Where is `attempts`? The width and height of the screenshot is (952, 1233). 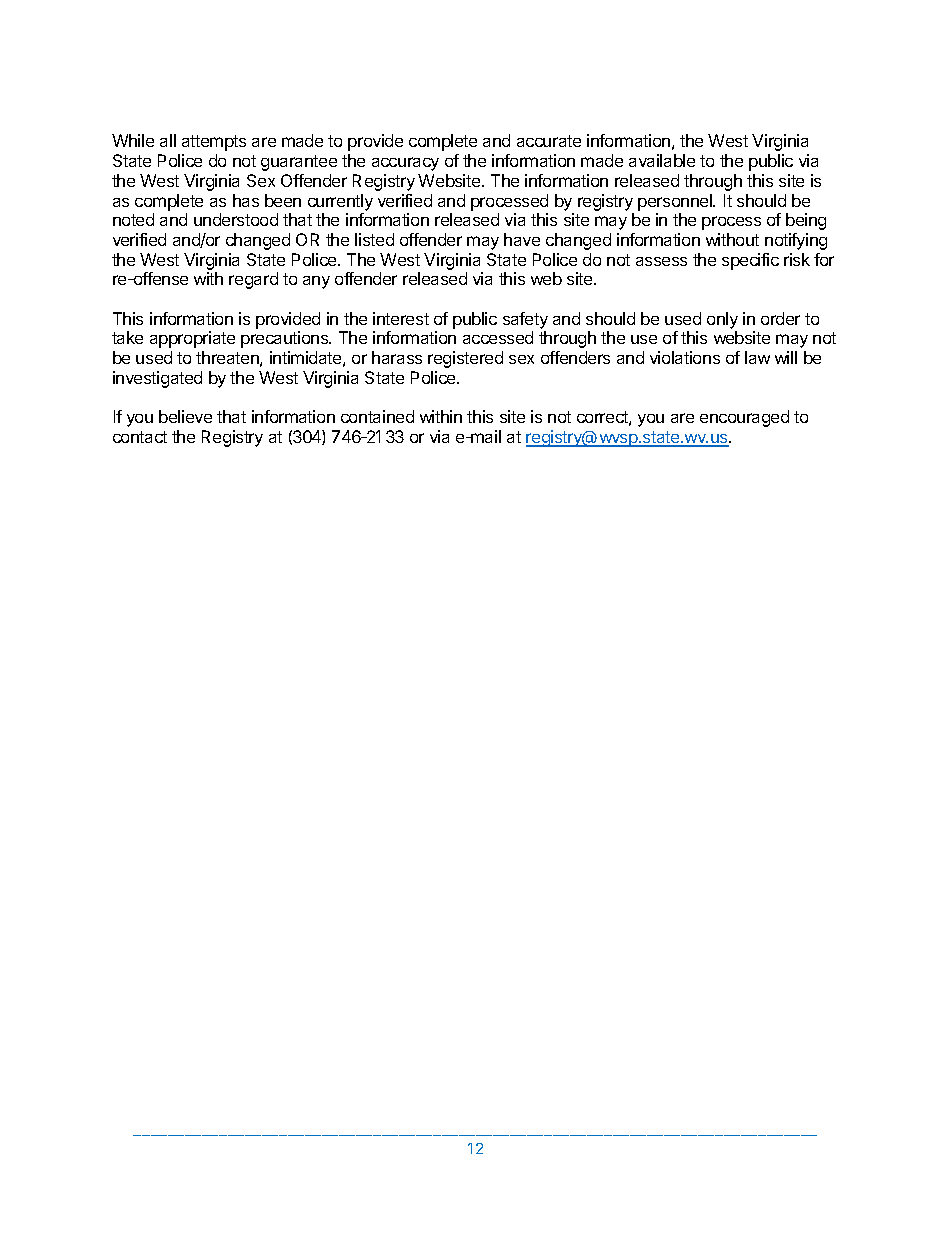 attempts is located at coordinates (214, 143).
